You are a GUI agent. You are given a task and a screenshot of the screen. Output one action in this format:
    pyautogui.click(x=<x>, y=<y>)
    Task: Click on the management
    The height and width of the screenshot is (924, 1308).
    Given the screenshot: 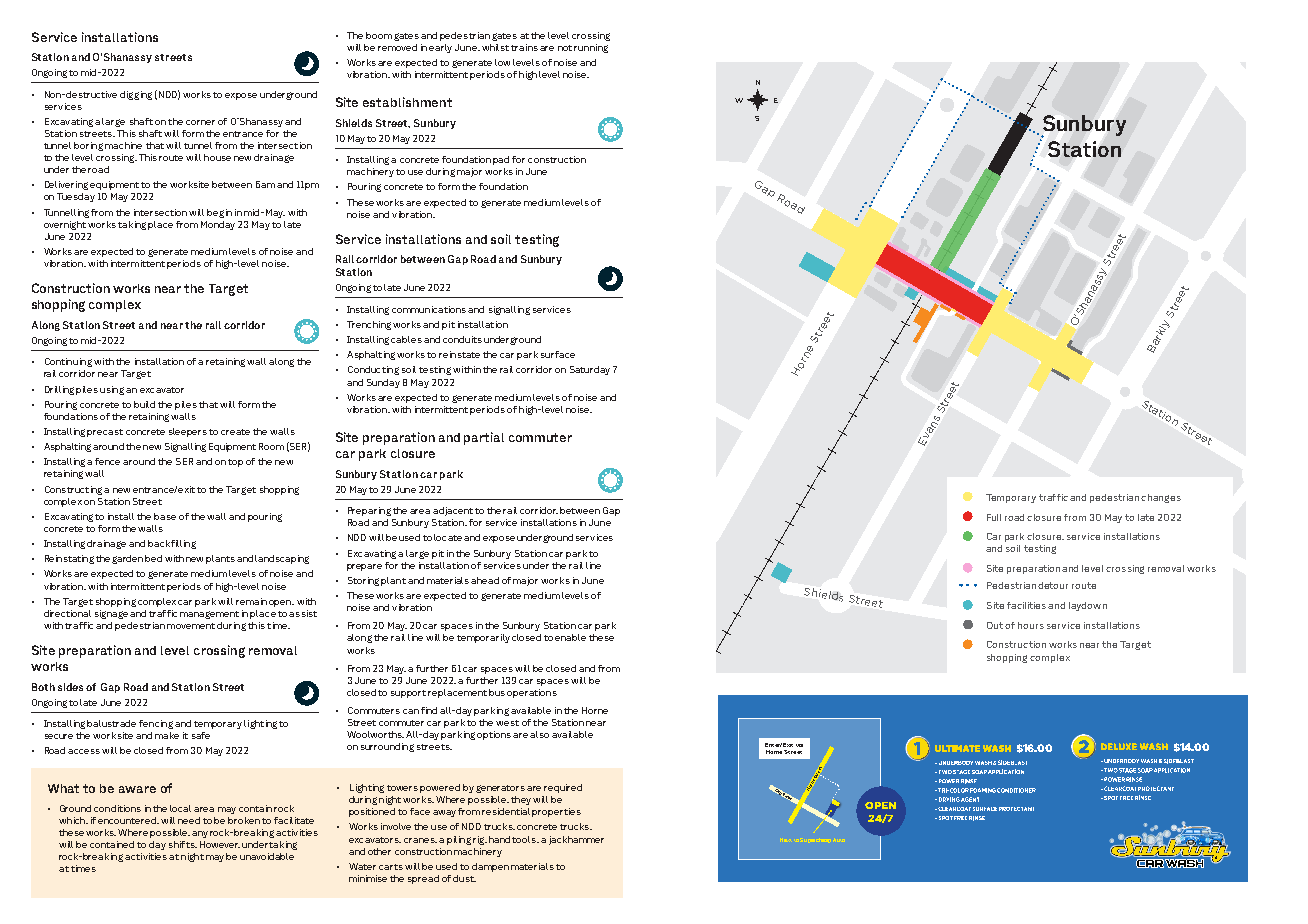 What is the action you would take?
    pyautogui.click(x=209, y=615)
